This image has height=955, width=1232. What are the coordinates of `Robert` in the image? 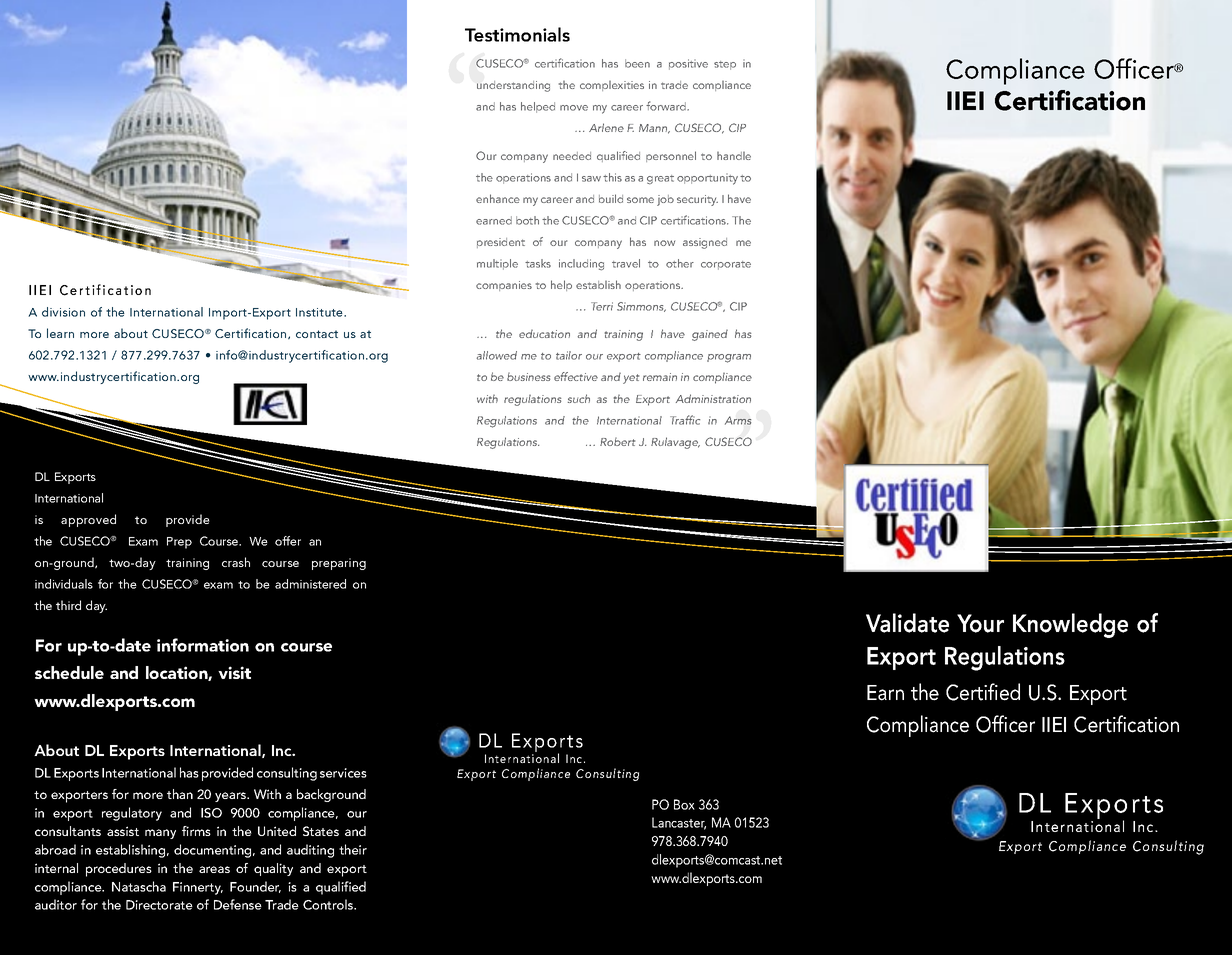 It's located at (617, 441).
